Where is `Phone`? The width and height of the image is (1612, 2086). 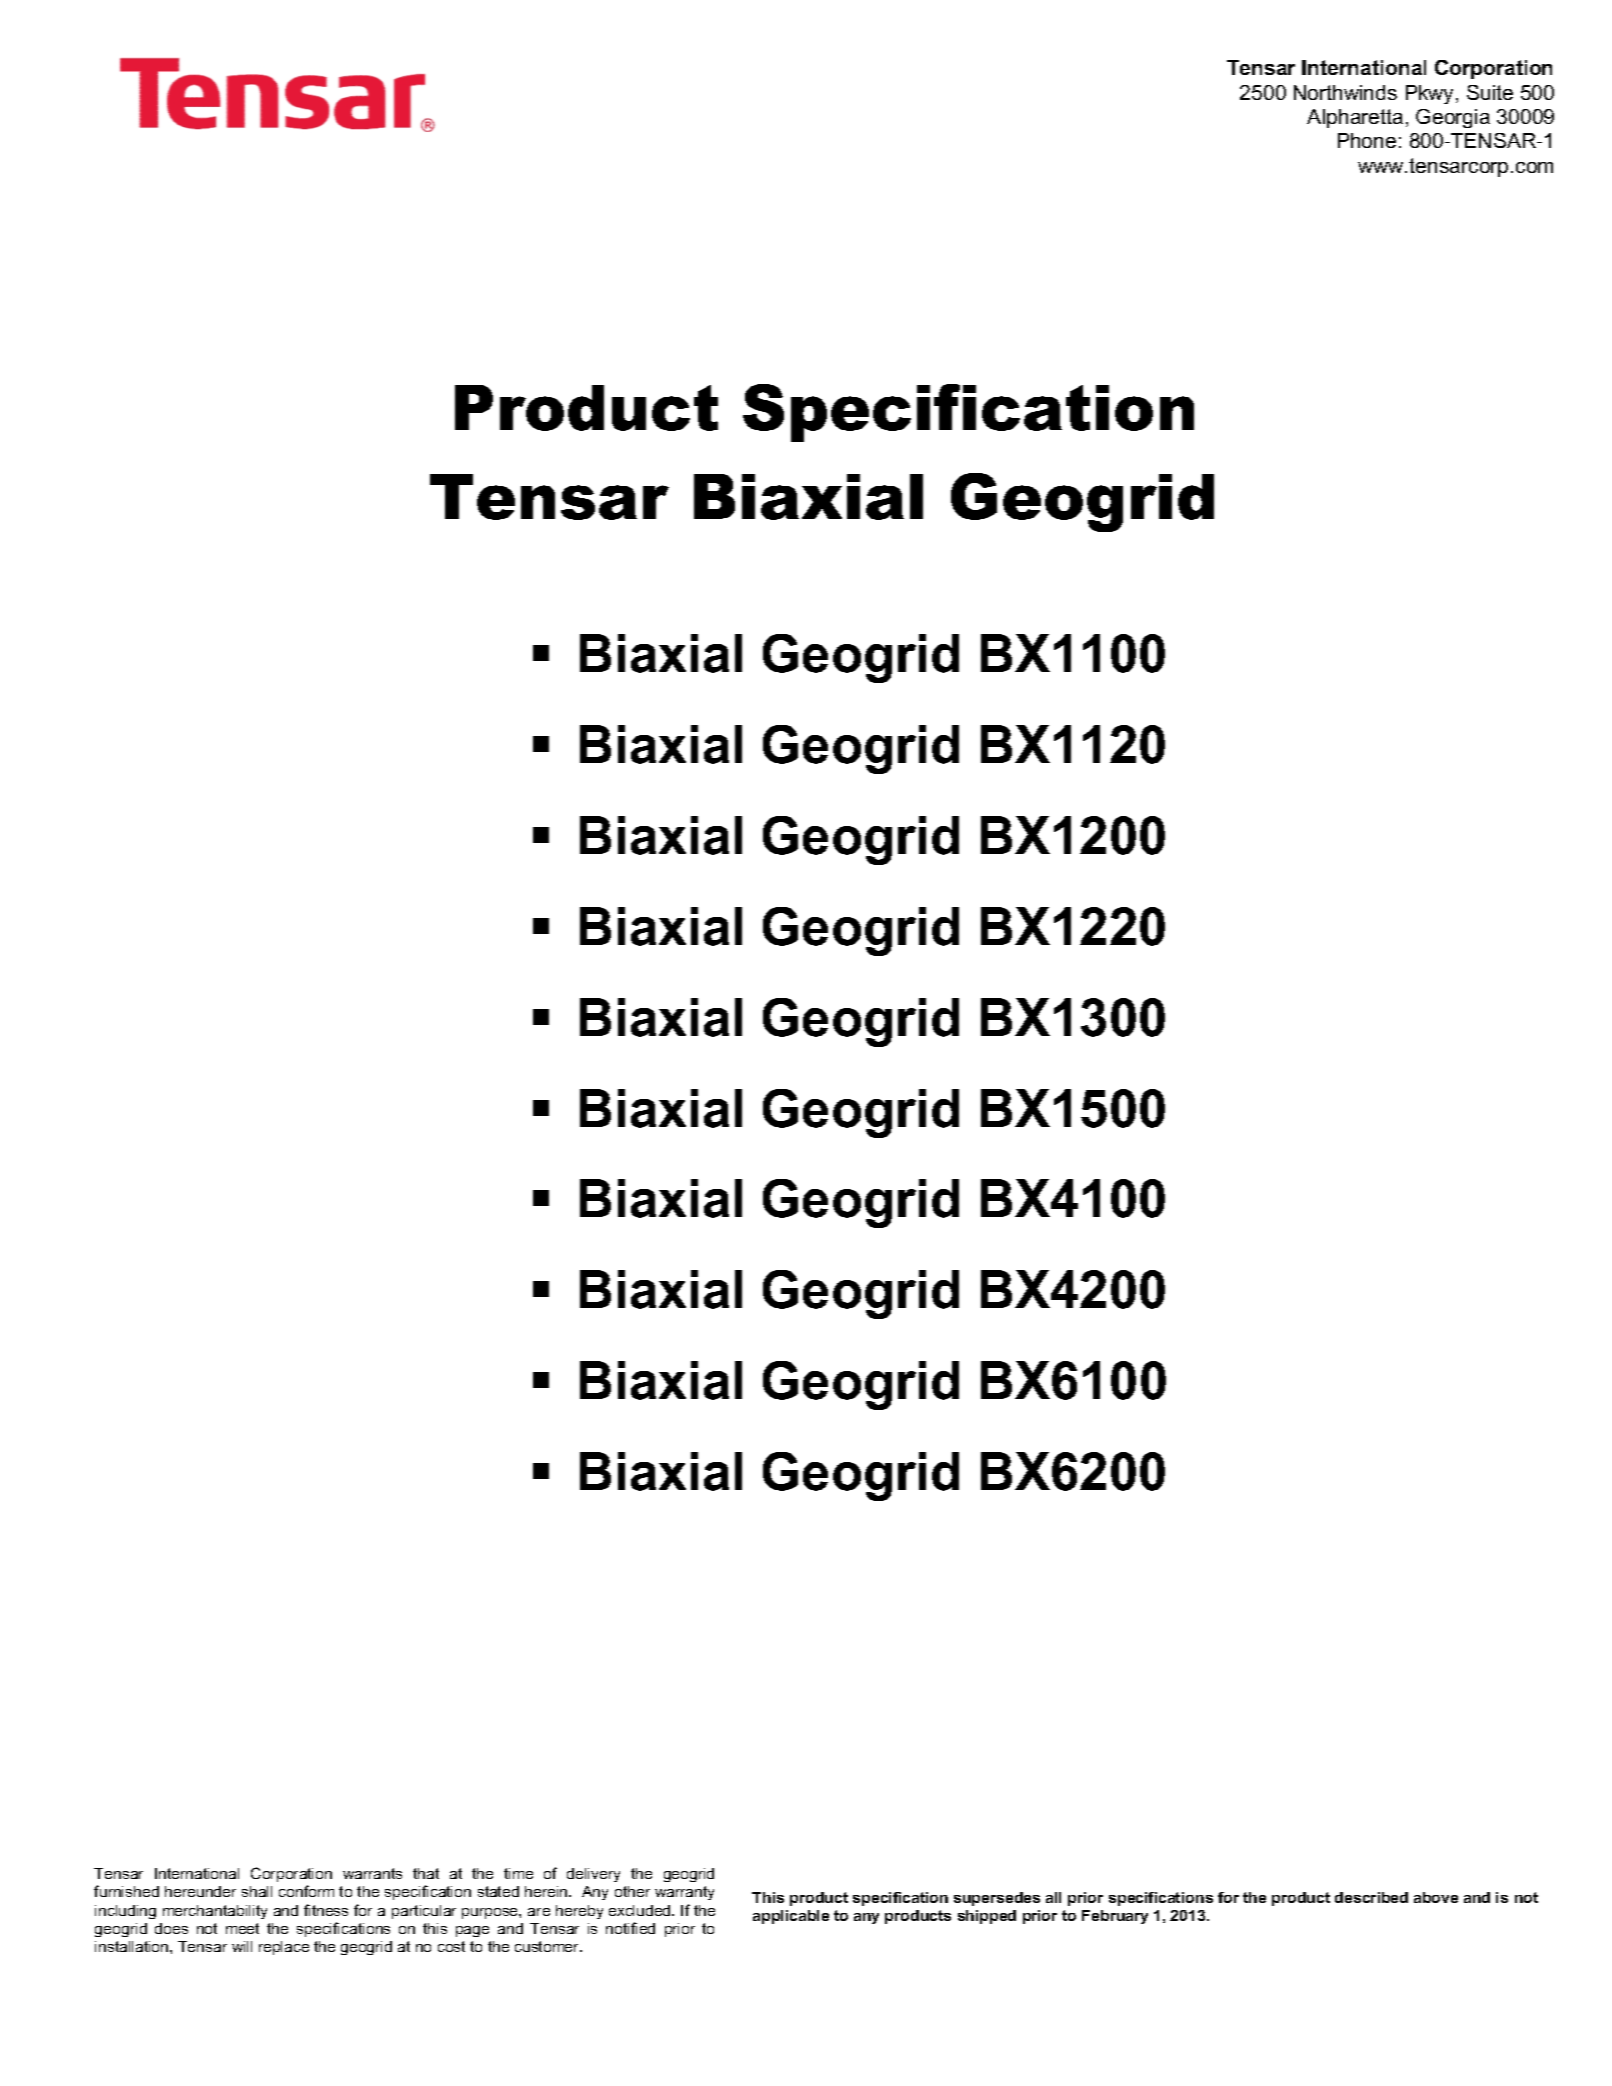
Phone is located at coordinates (1367, 140).
